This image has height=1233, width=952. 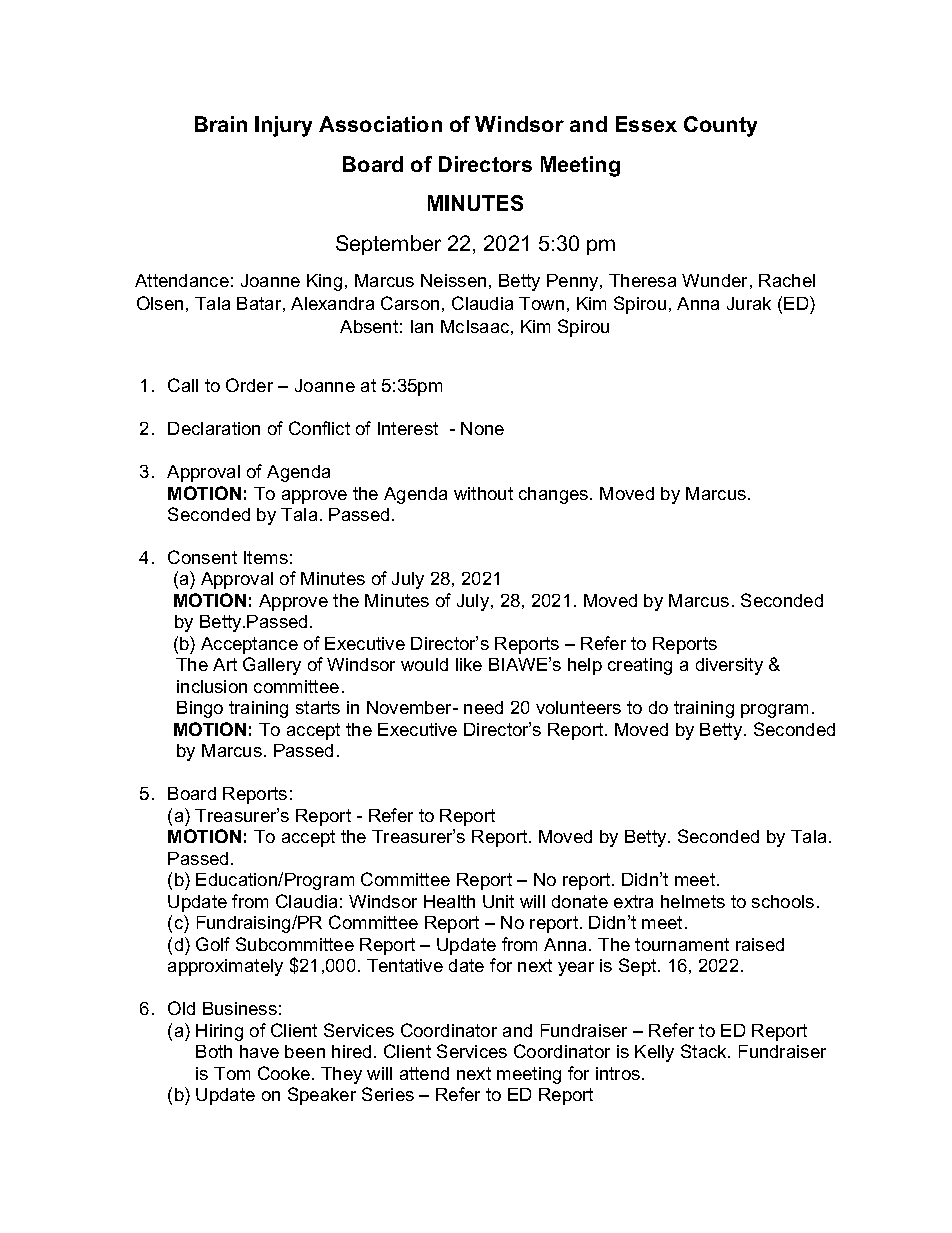 I want to click on changes, so click(x=555, y=495).
